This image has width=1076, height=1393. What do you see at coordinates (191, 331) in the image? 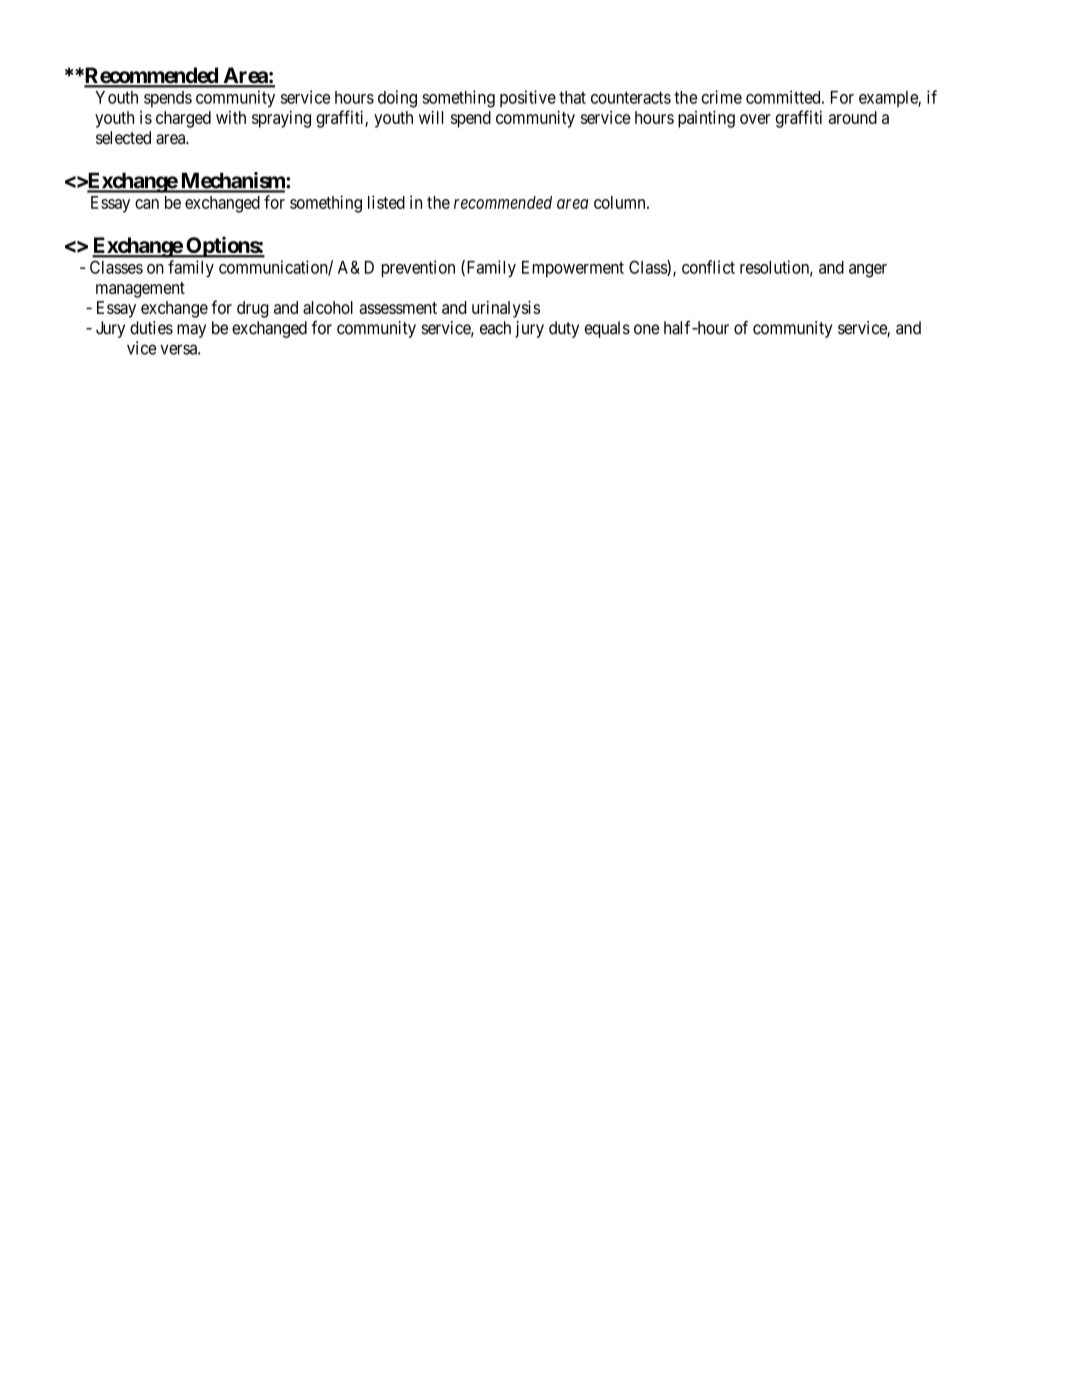
I see `may` at bounding box center [191, 331].
